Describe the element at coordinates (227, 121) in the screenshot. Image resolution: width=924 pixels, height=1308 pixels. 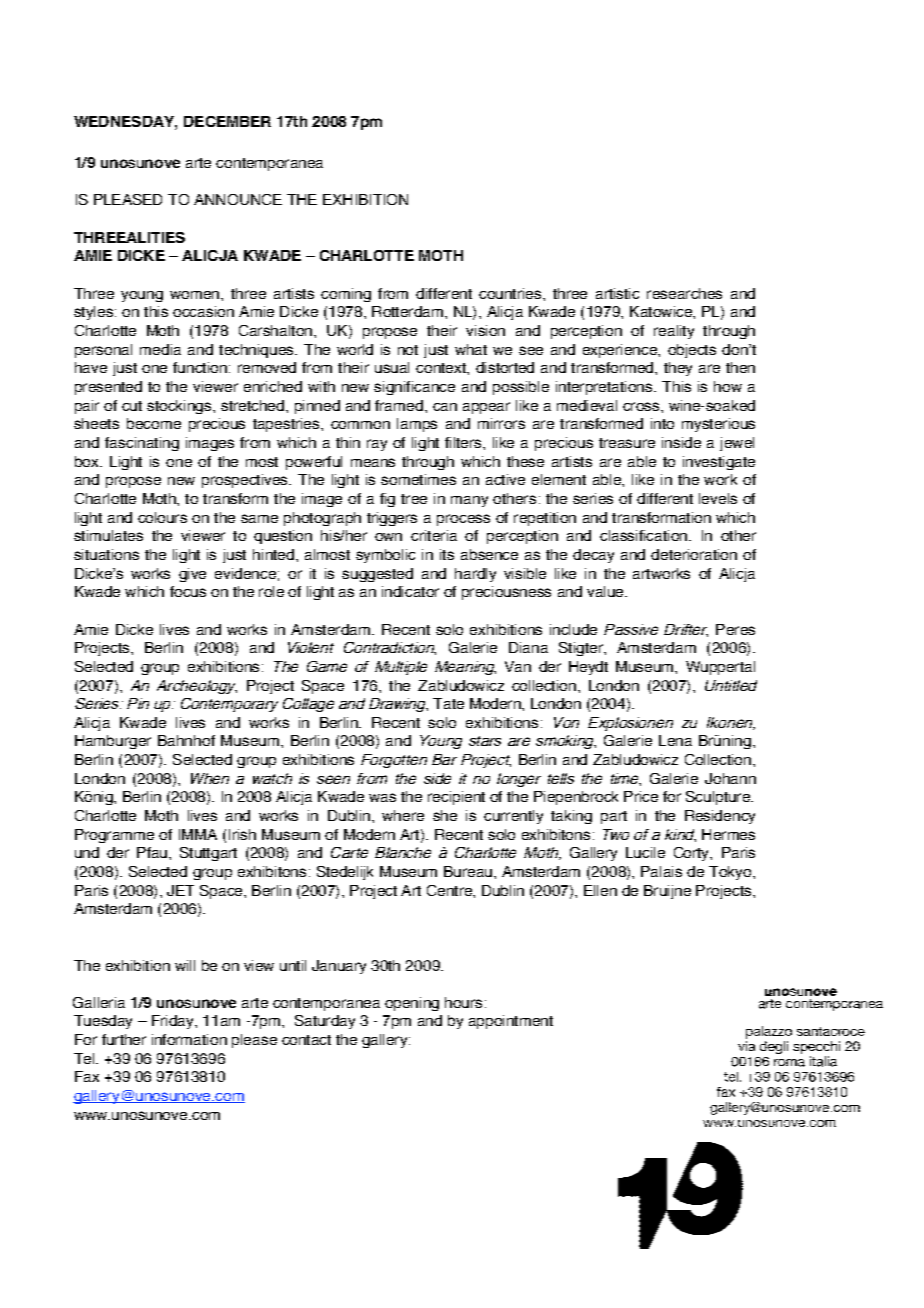
I see `DECEMBER` at that location.
